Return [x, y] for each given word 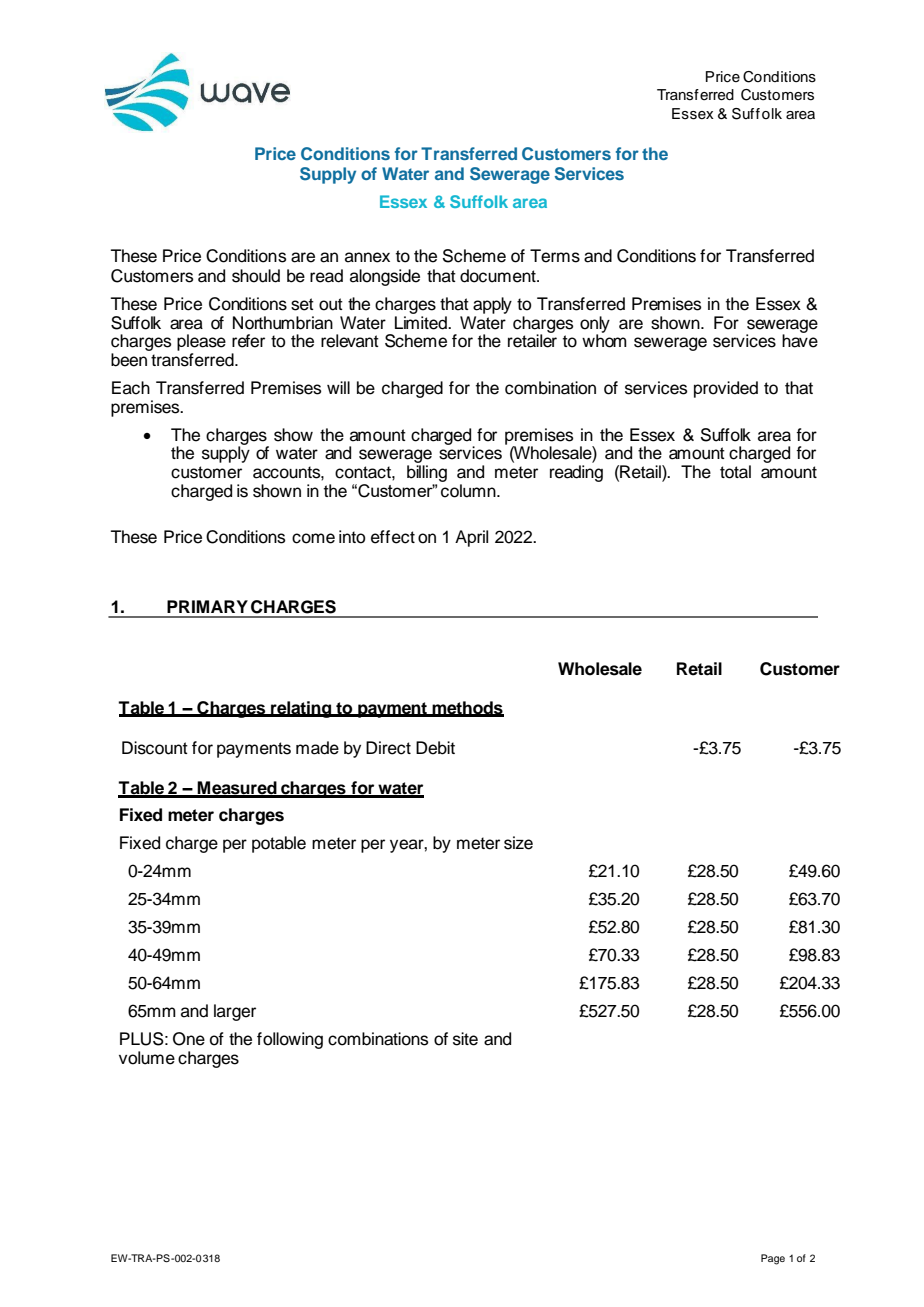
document [499, 276]
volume [147, 1058]
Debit [435, 748]
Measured [237, 789]
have [800, 340]
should [256, 276]
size [518, 843]
